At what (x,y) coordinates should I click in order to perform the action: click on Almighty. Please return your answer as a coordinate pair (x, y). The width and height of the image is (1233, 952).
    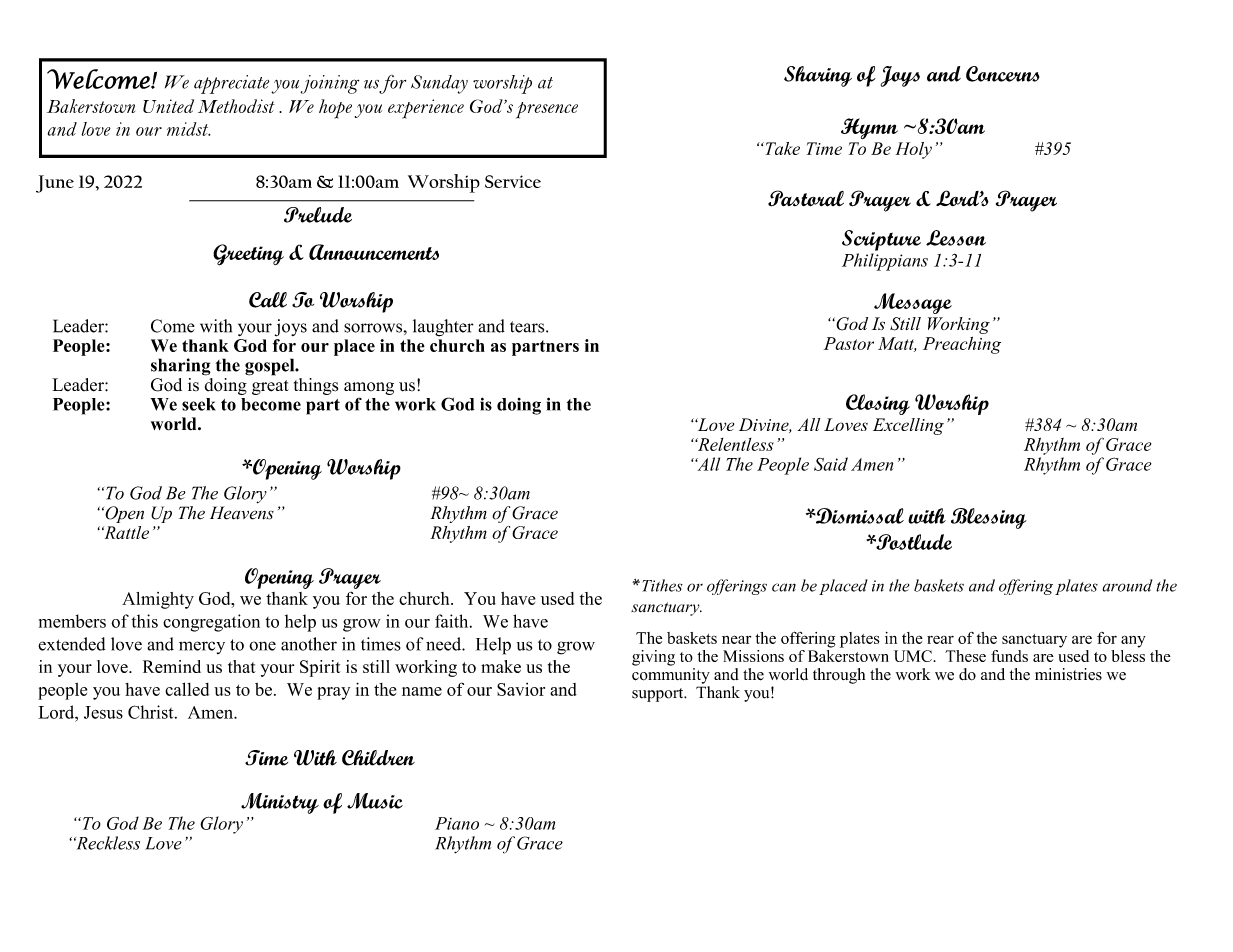
    Looking at the image, I should click on (158, 600).
